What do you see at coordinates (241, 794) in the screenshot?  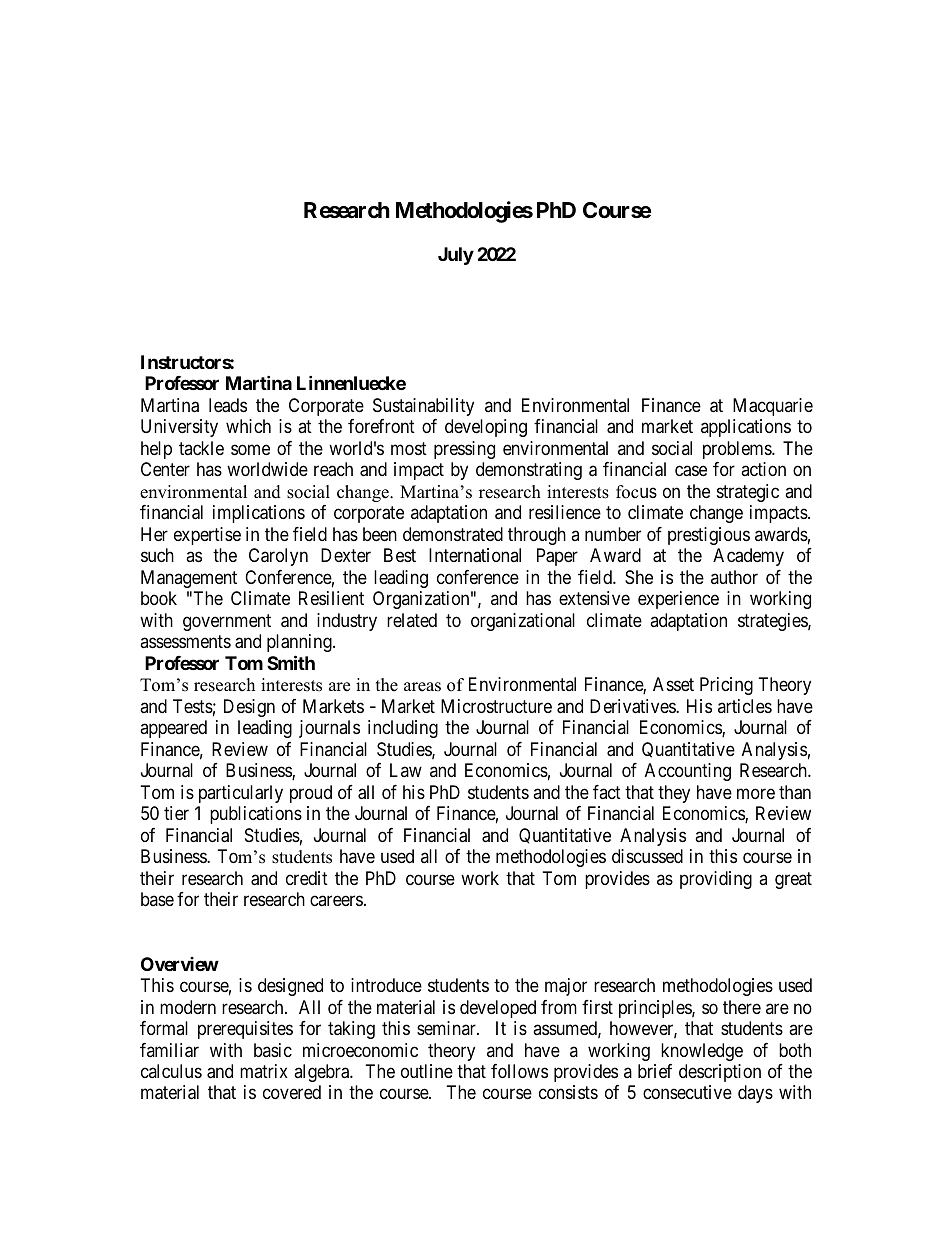 I see `particularly` at bounding box center [241, 794].
